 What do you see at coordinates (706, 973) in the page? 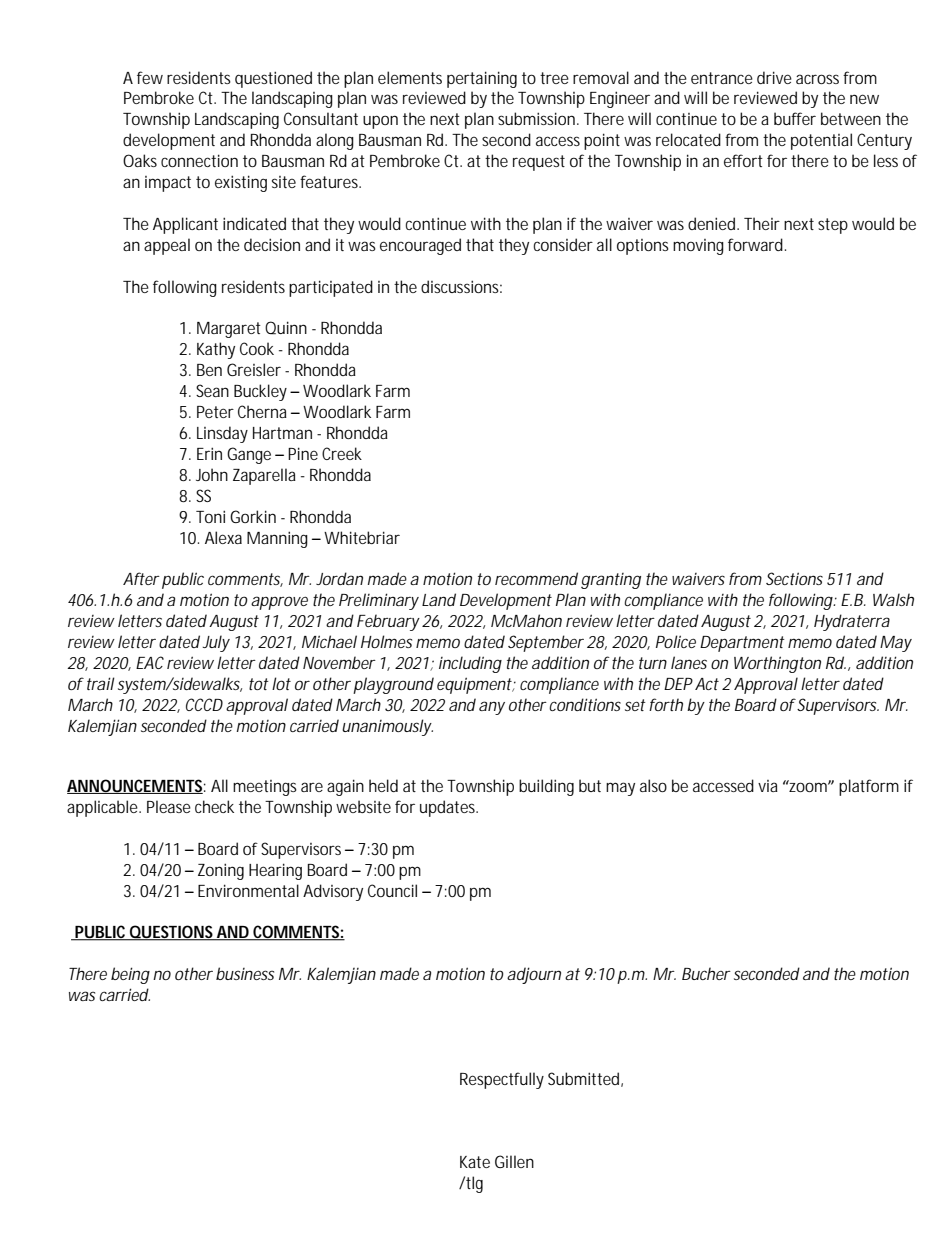
I see `Bucher` at bounding box center [706, 973].
